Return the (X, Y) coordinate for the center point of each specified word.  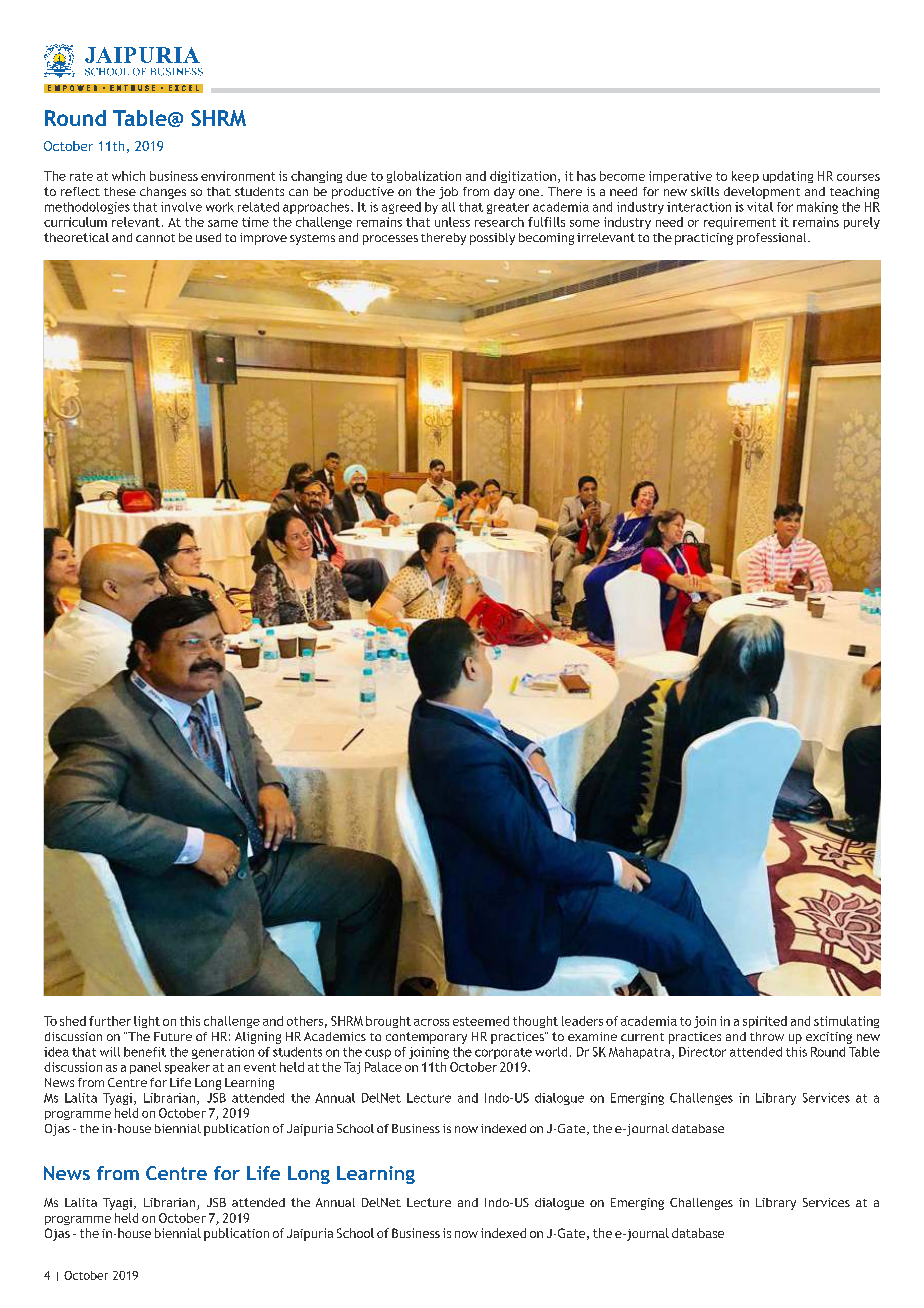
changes (163, 193)
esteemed (481, 1021)
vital (760, 207)
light (147, 1022)
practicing (704, 239)
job (448, 193)
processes (390, 240)
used (208, 237)
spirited (765, 1022)
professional (773, 239)
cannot (155, 238)
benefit (145, 1052)
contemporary (426, 1038)
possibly (492, 239)
